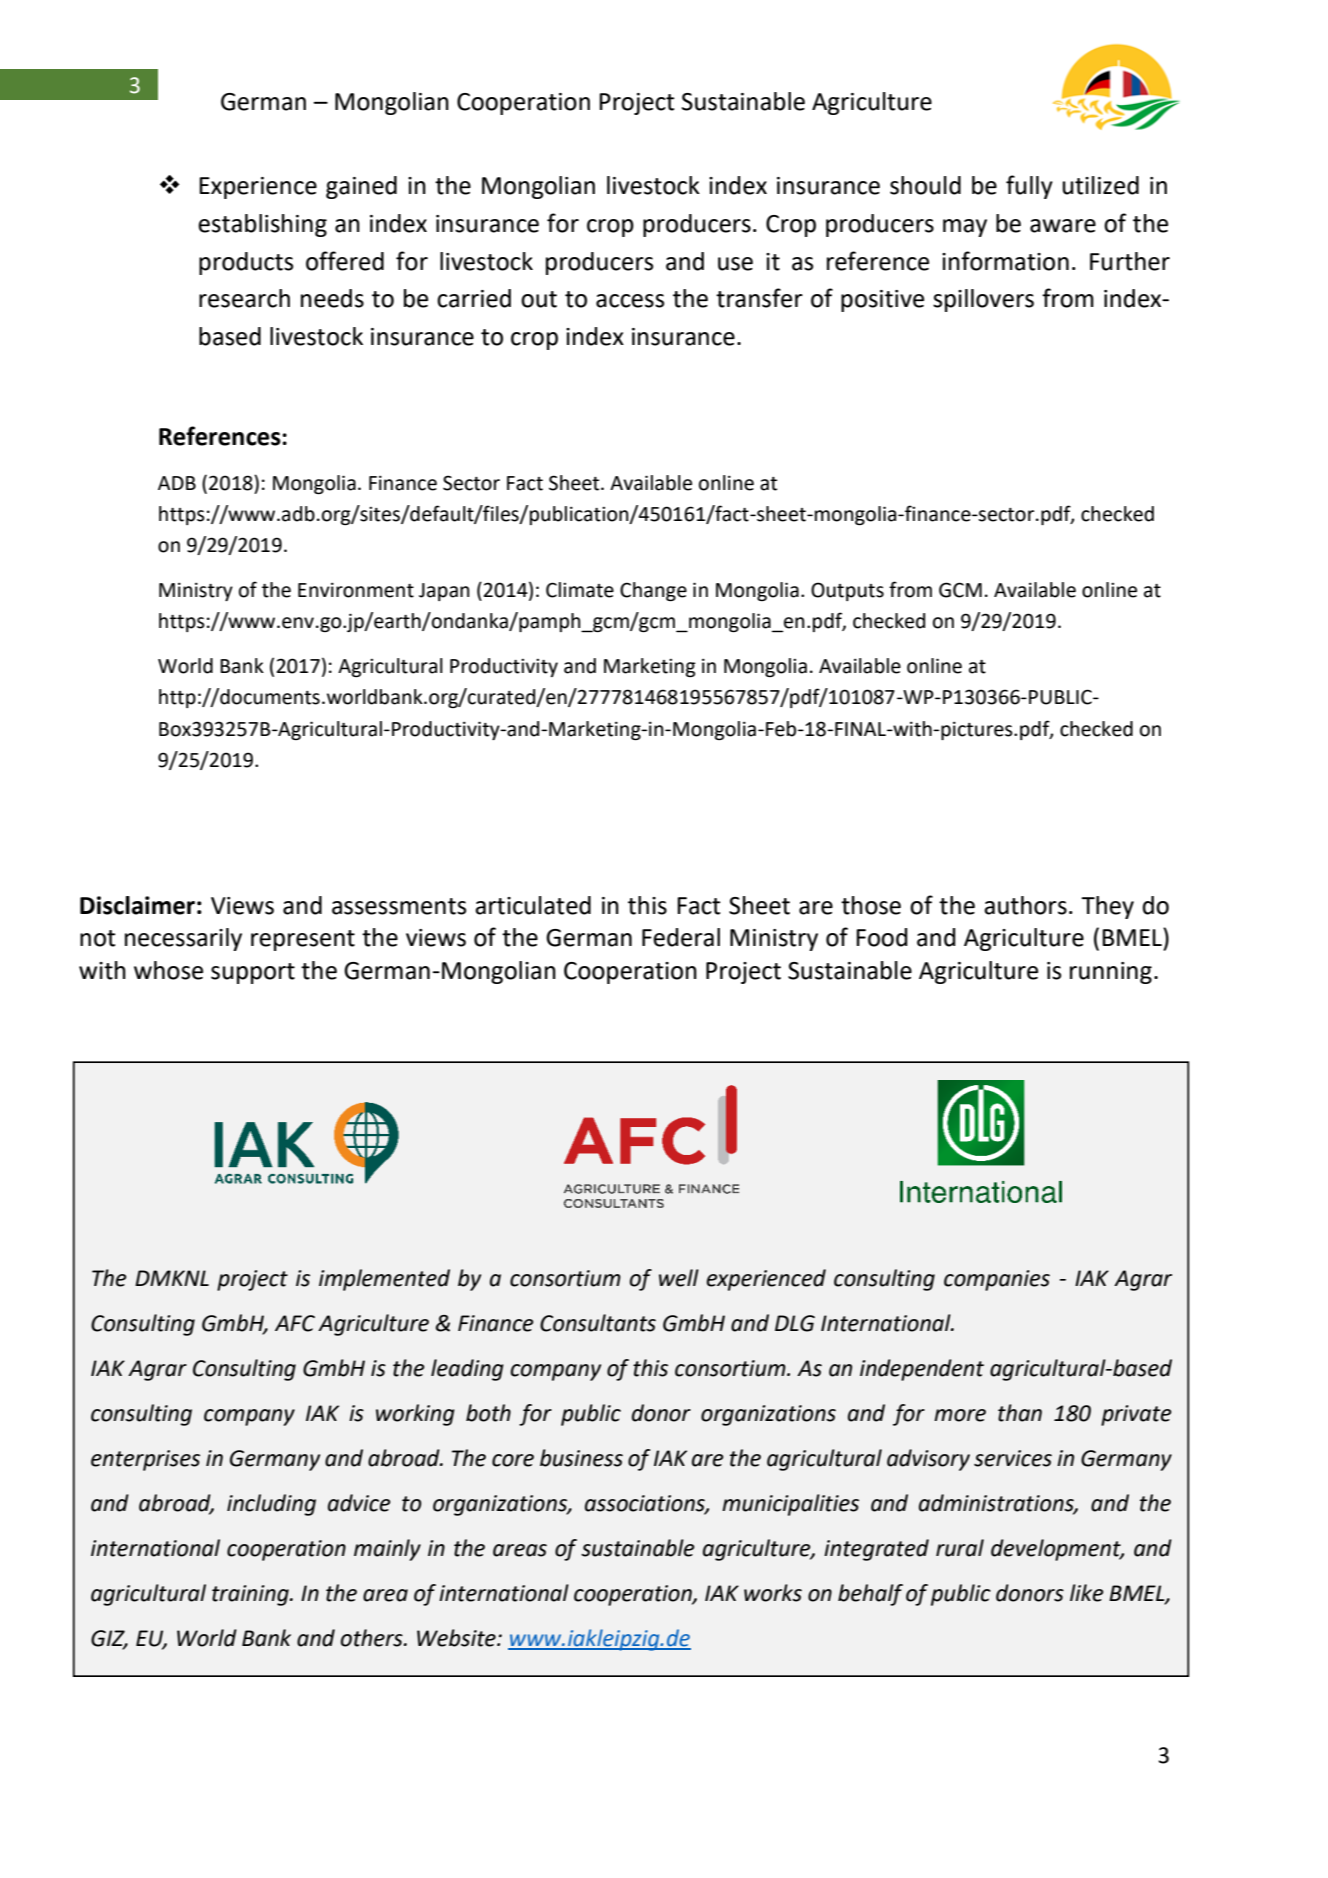 Image resolution: width=1328 pixels, height=1878 pixels. Describe the element at coordinates (773, 1593) in the screenshot. I see `works` at that location.
